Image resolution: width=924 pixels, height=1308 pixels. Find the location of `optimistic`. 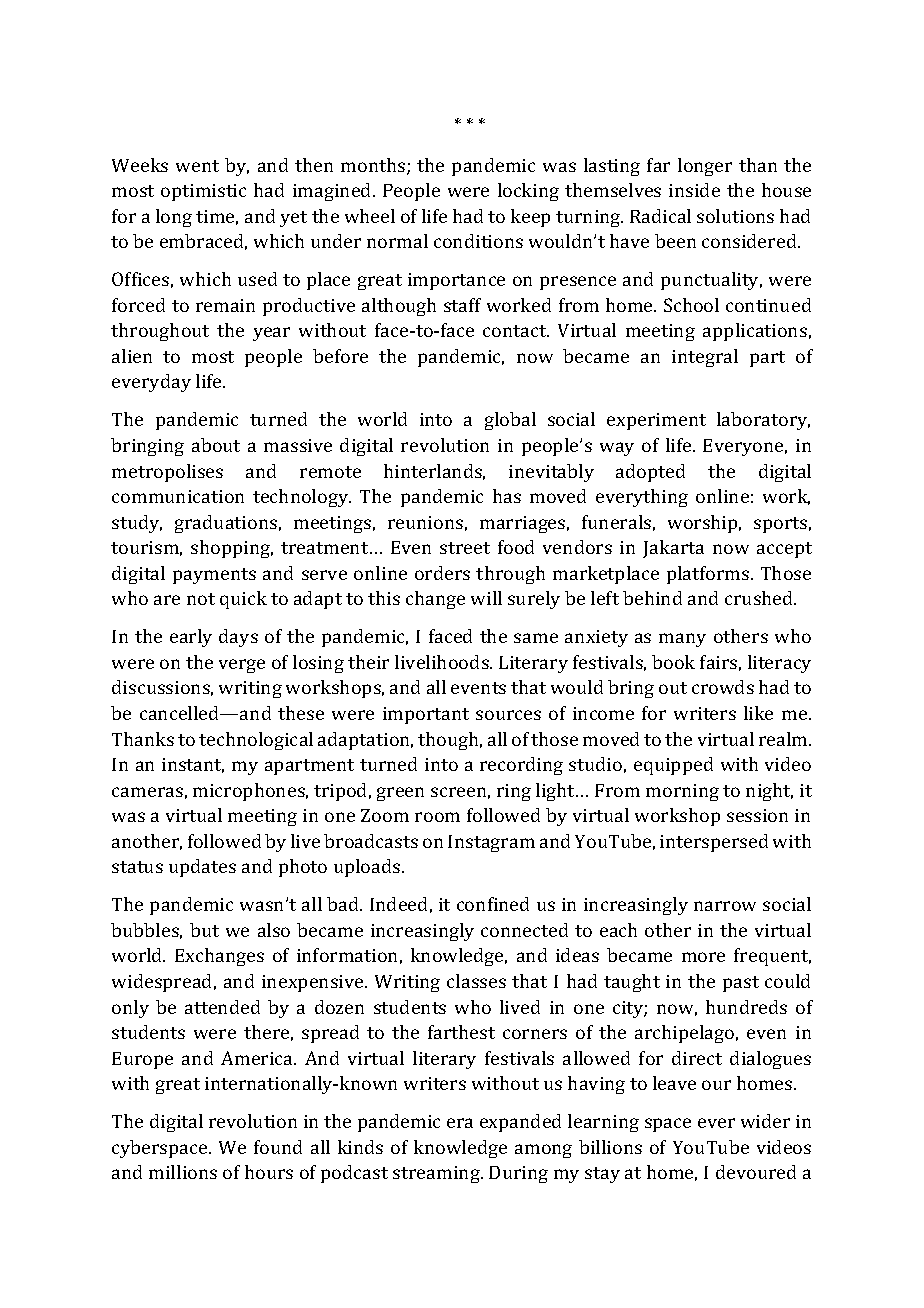

optimistic is located at coordinates (203, 192).
